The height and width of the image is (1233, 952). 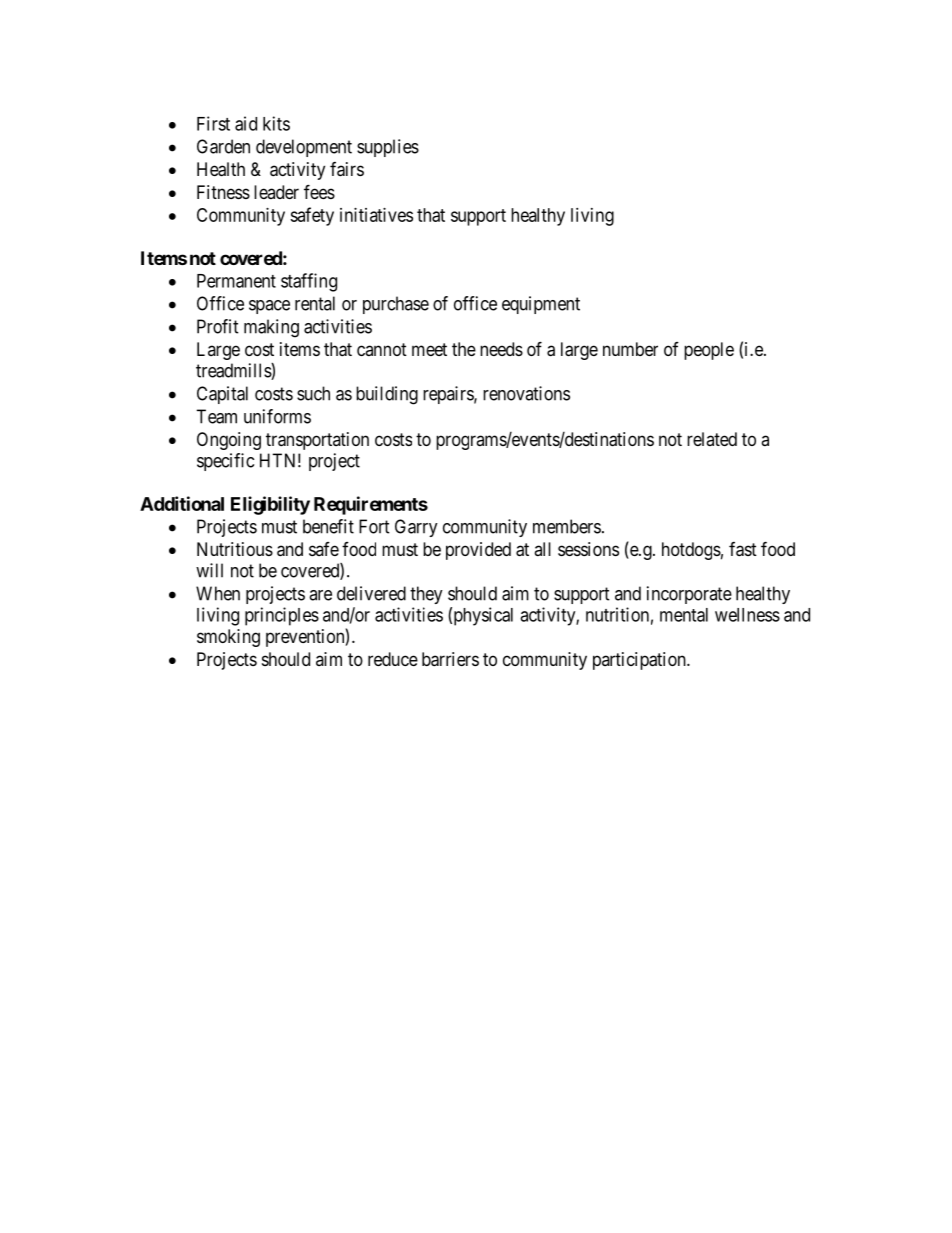 What do you see at coordinates (743, 549) in the image?
I see `fast` at bounding box center [743, 549].
